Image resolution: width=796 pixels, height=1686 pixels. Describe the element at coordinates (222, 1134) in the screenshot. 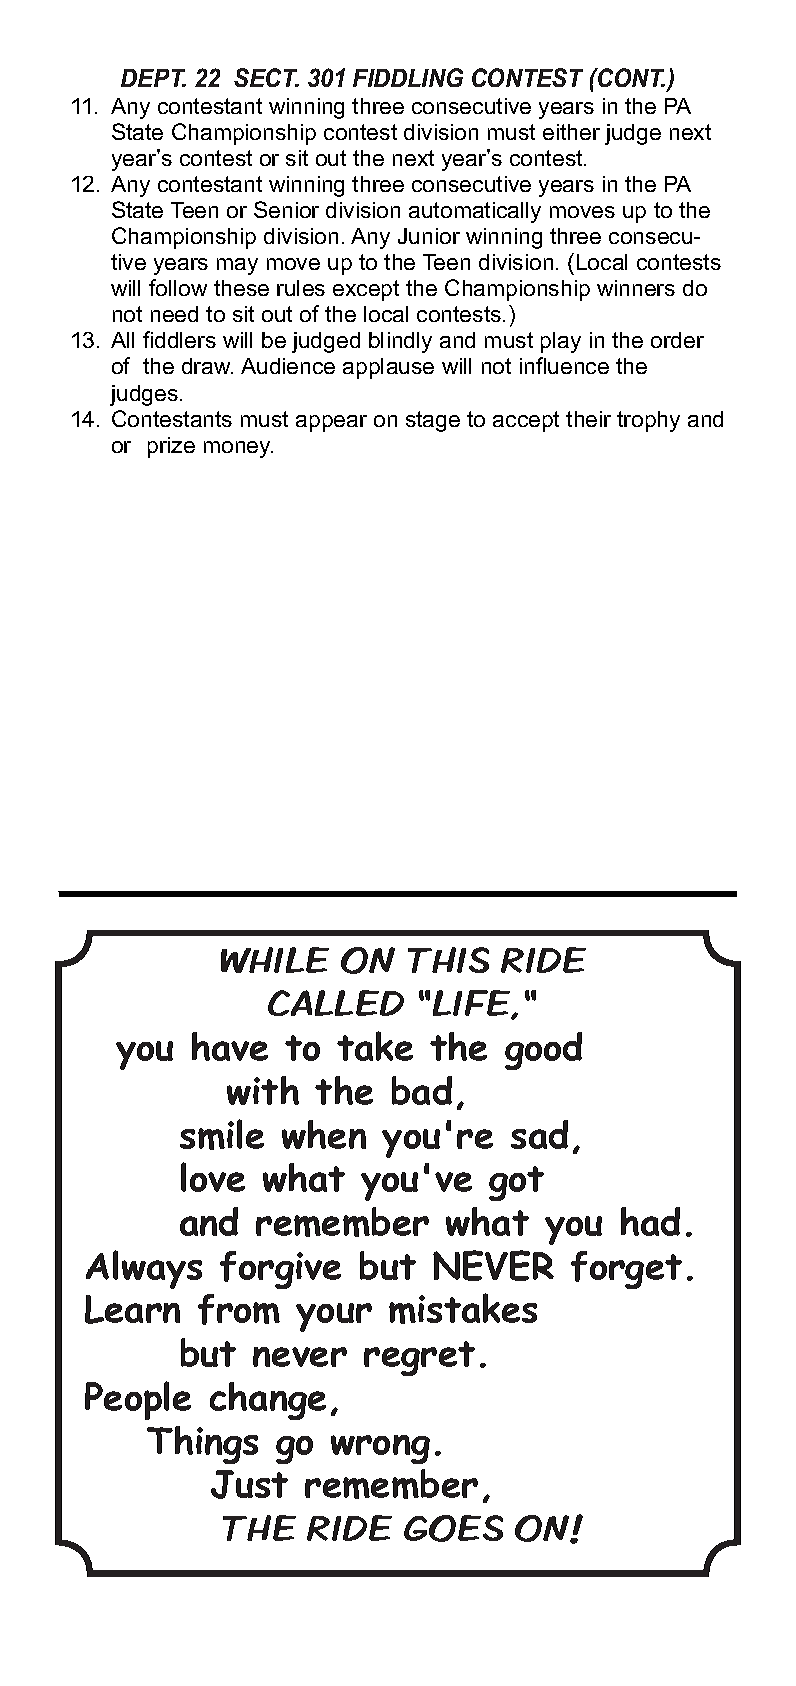

I see `smile` at that location.
